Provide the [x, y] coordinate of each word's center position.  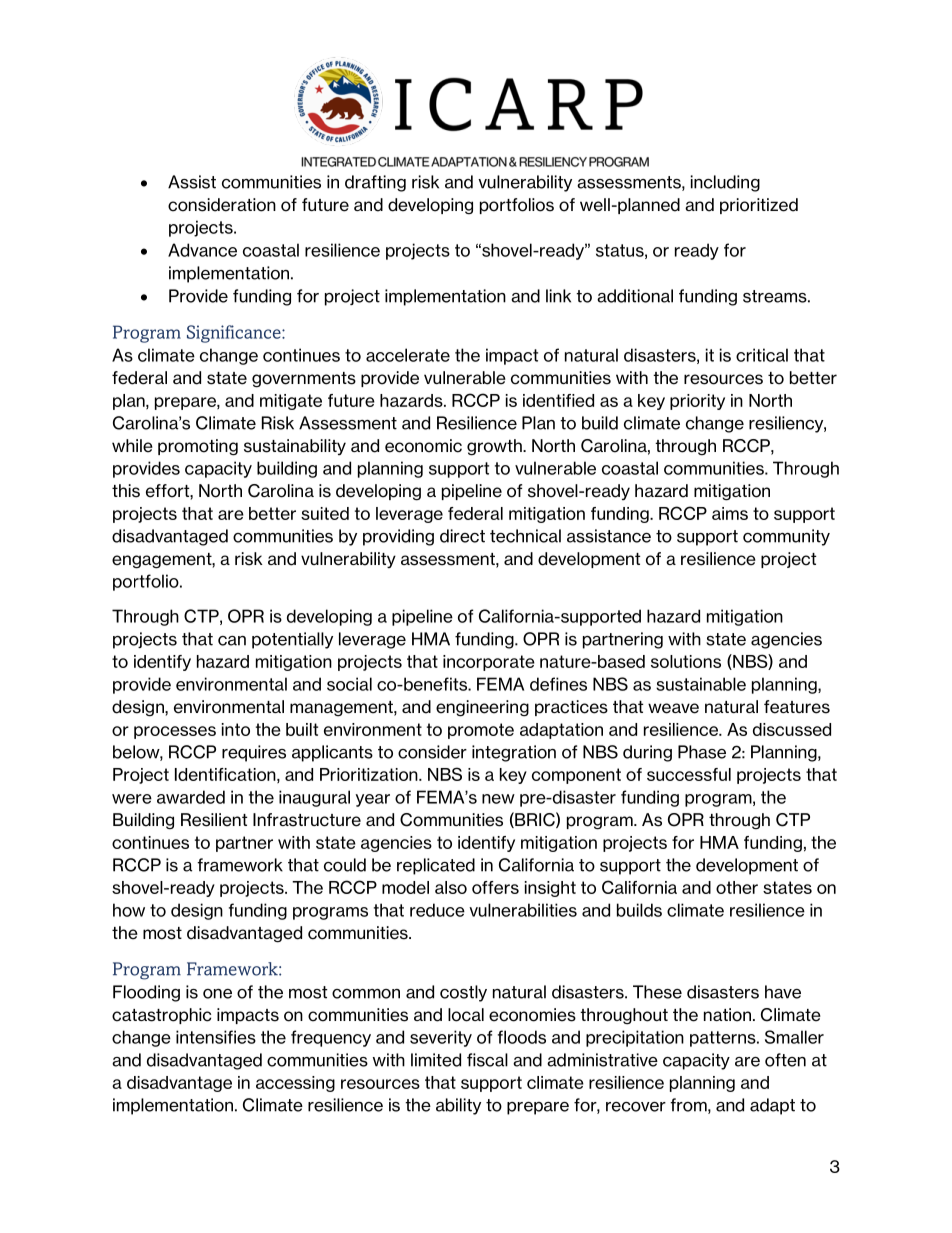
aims [730, 513]
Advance [202, 250]
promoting [198, 447]
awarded [191, 797]
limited [436, 1060]
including [725, 183]
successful [689, 774]
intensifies [216, 1037]
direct [462, 536]
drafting [375, 183]
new [498, 799]
